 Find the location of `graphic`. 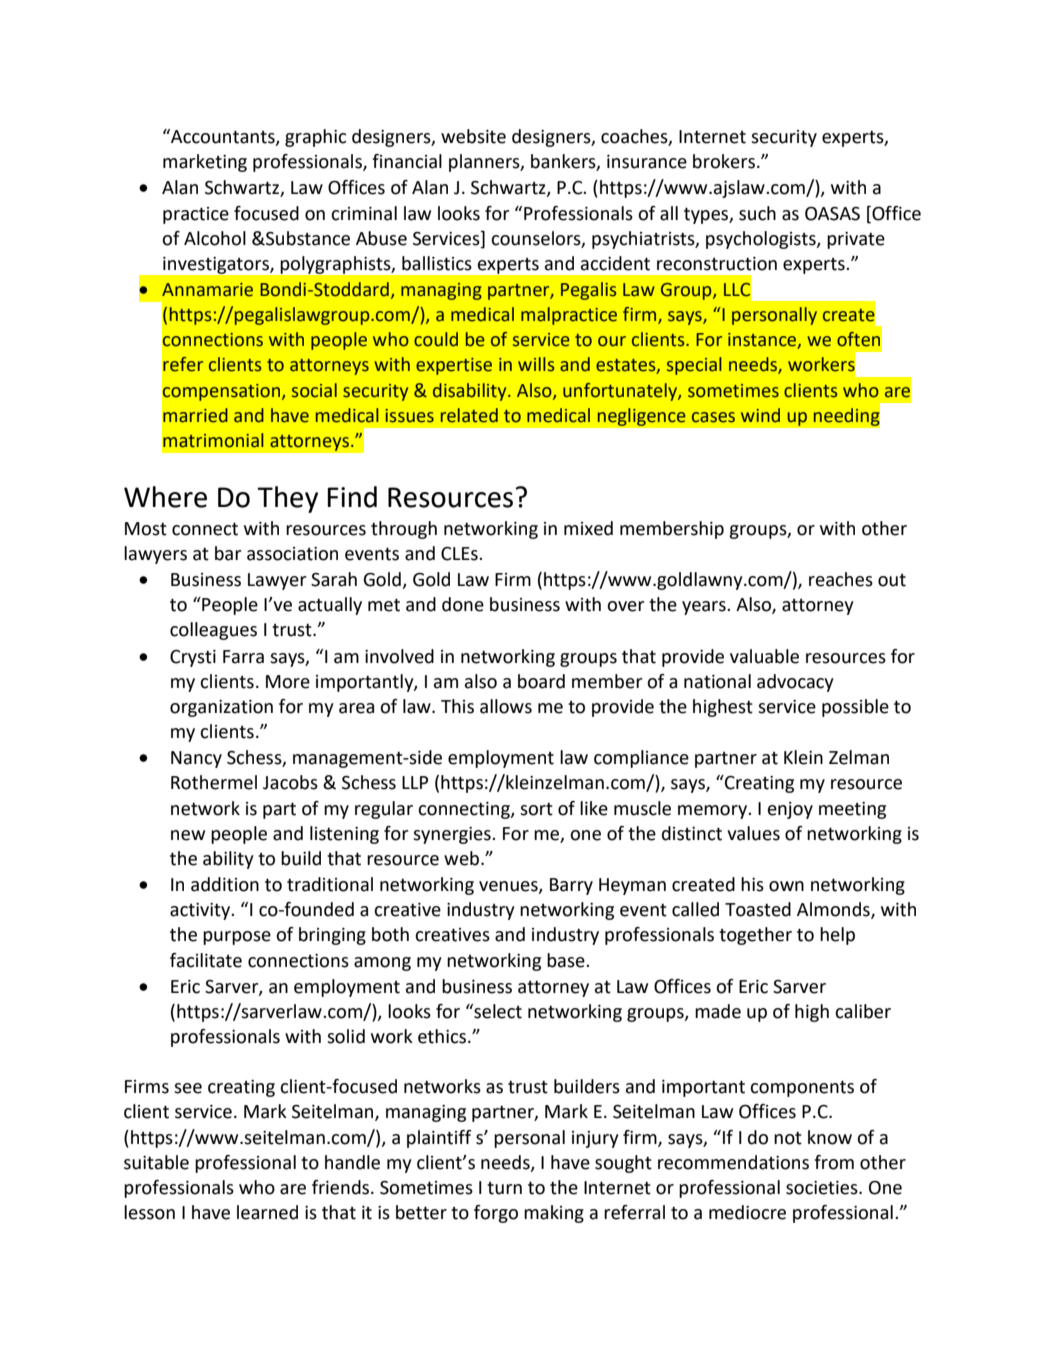

graphic is located at coordinates (315, 138).
